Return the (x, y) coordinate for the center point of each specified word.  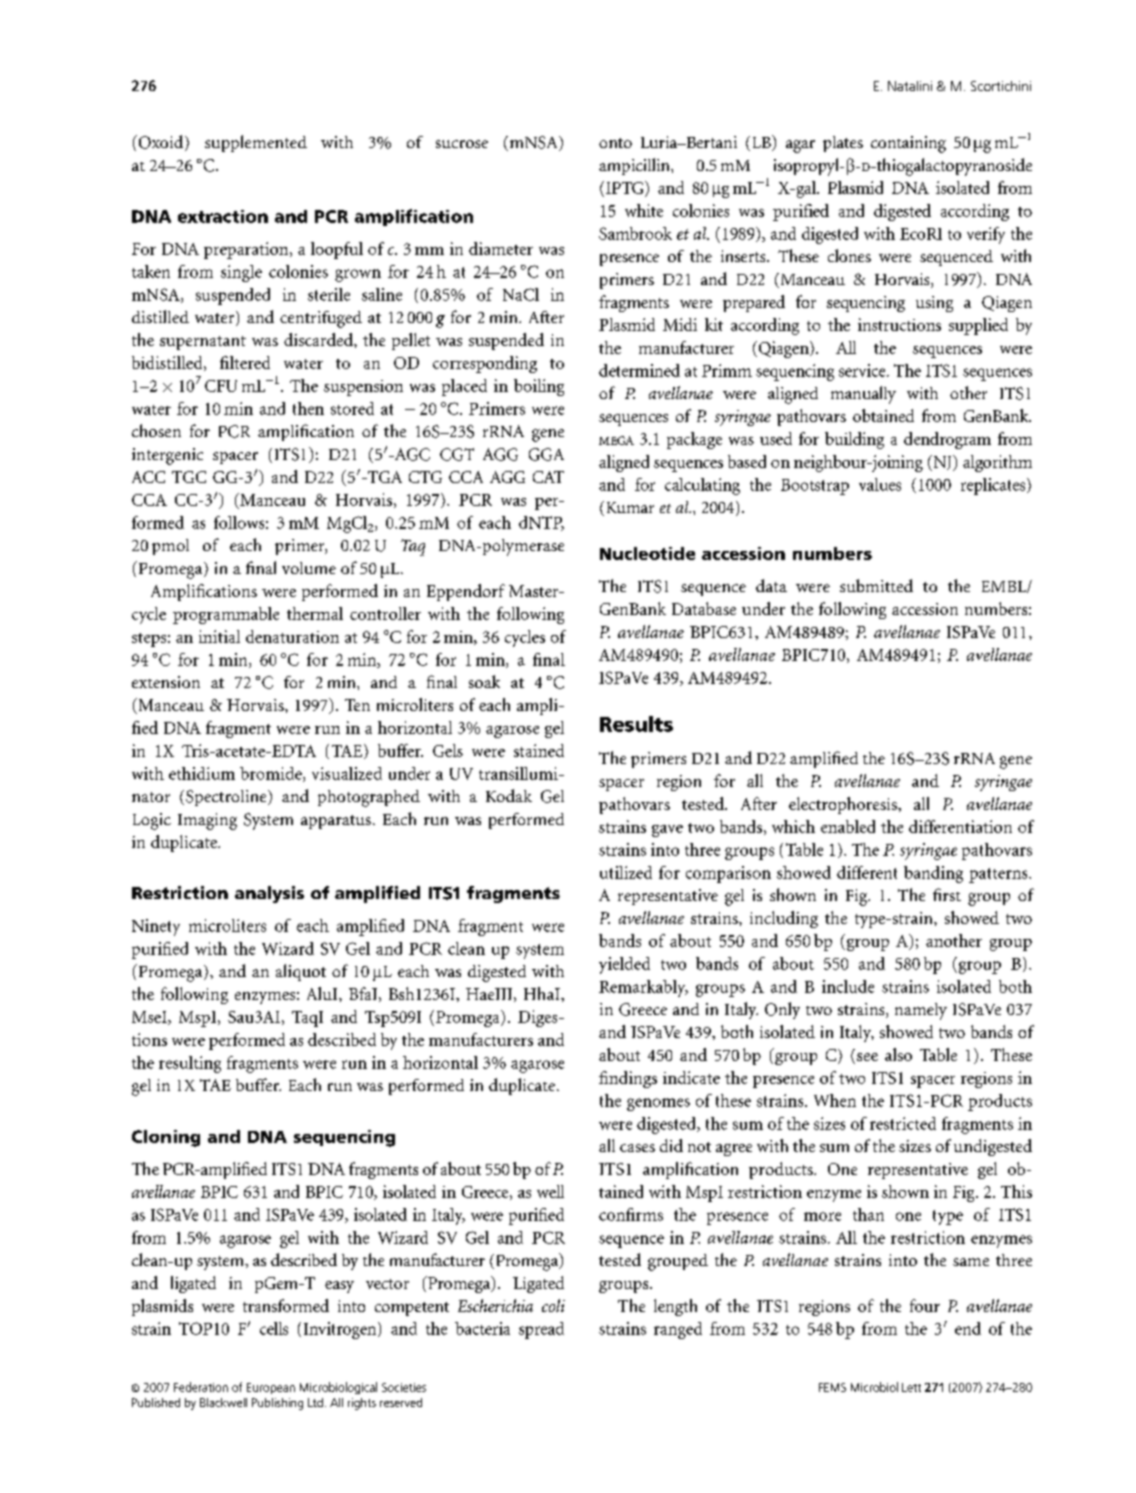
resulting (190, 1064)
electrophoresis (844, 805)
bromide (272, 774)
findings (628, 1079)
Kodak (509, 795)
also (898, 1054)
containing (908, 144)
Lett (911, 1387)
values (880, 484)
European (271, 1388)
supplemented (256, 143)
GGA (546, 454)
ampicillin (635, 166)
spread (541, 1330)
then (308, 408)
